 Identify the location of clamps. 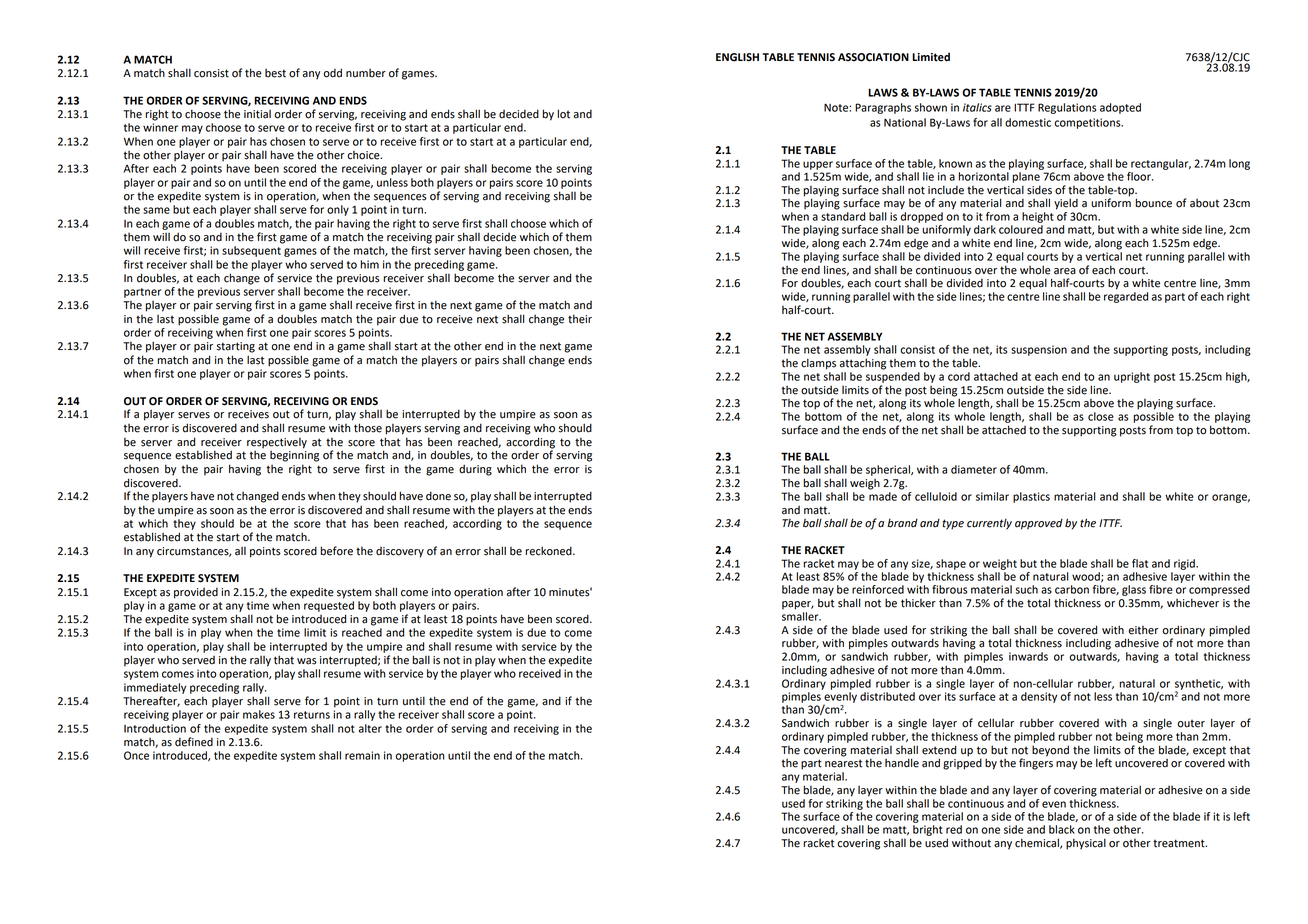
(818, 364).
